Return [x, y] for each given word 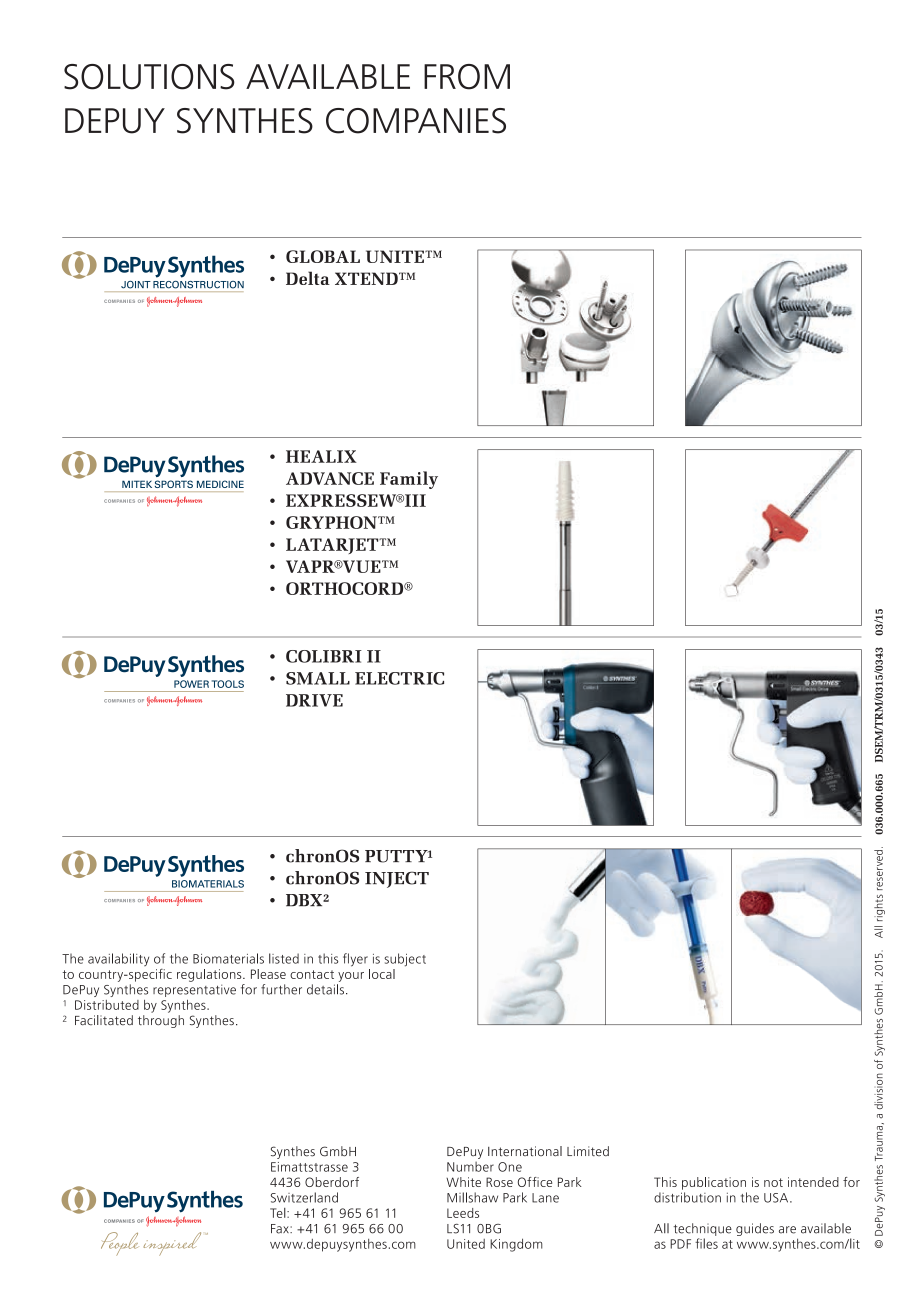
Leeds [463, 1213]
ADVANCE [330, 478]
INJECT [397, 879]
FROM [467, 77]
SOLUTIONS [149, 77]
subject [405, 960]
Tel [279, 1213]
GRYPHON [332, 522]
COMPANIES [416, 121]
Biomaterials [228, 958]
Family [409, 480]
